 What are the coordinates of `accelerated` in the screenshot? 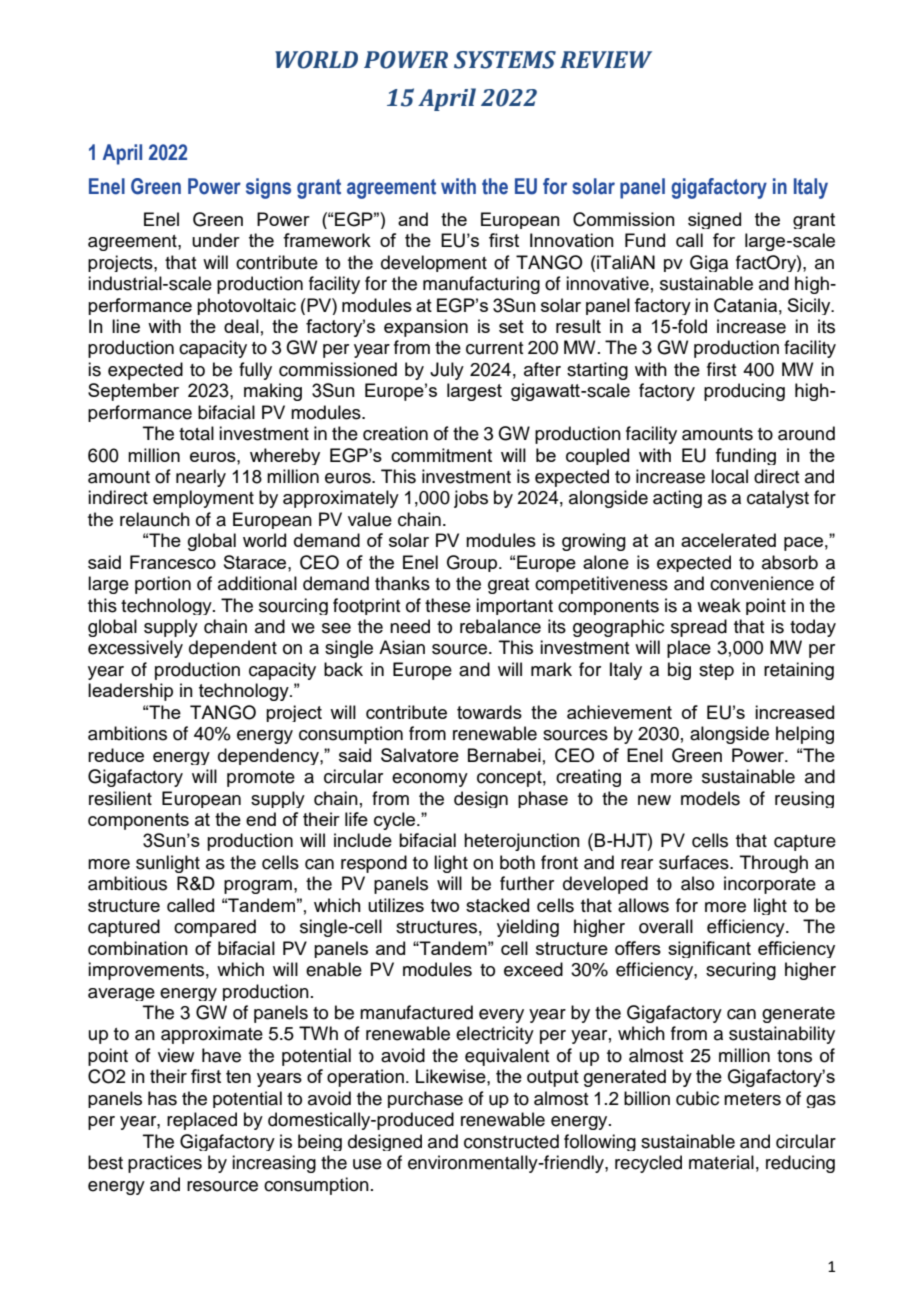 It's located at (728, 540).
